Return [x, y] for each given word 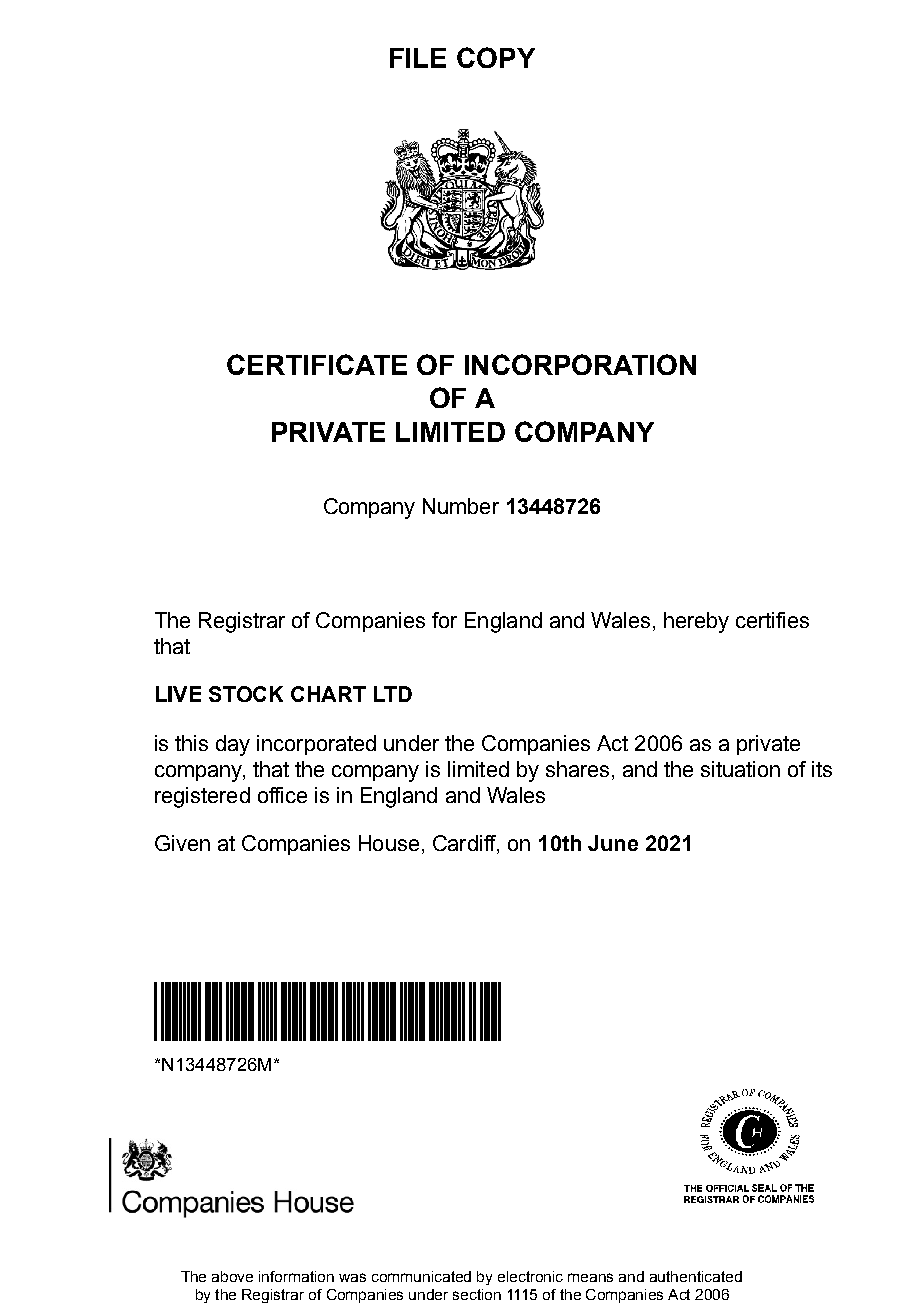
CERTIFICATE [317, 364]
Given [182, 843]
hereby [696, 622]
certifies [772, 620]
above [232, 1276]
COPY [496, 57]
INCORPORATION [580, 364]
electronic [530, 1276]
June [613, 843]
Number [461, 506]
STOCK [246, 694]
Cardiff [465, 844]
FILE [418, 58]
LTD [393, 694]
